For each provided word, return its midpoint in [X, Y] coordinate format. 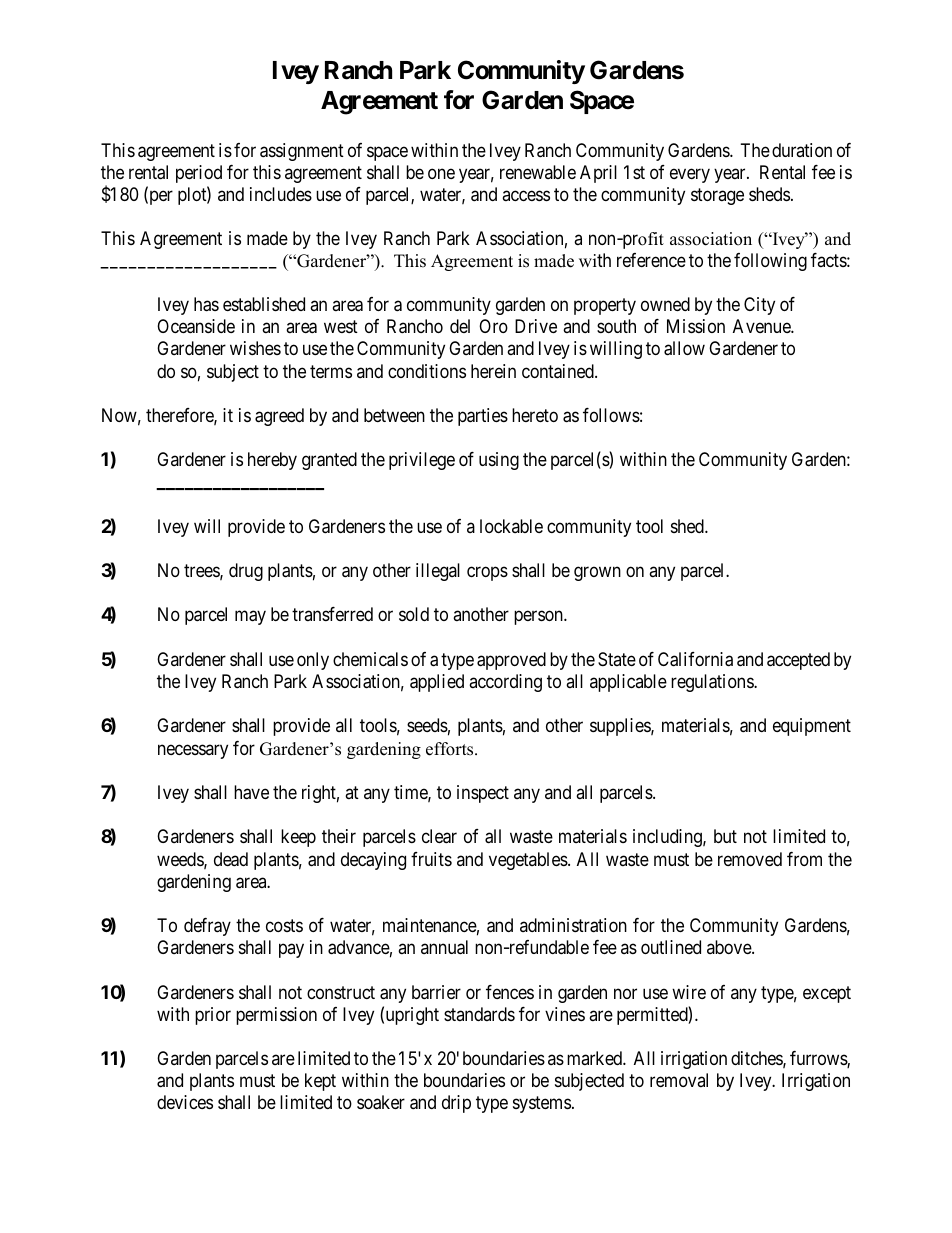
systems [542, 1104]
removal [679, 1080]
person [539, 618]
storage [717, 196]
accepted [798, 661]
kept [320, 1082]
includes [281, 194]
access [526, 196]
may [250, 618]
